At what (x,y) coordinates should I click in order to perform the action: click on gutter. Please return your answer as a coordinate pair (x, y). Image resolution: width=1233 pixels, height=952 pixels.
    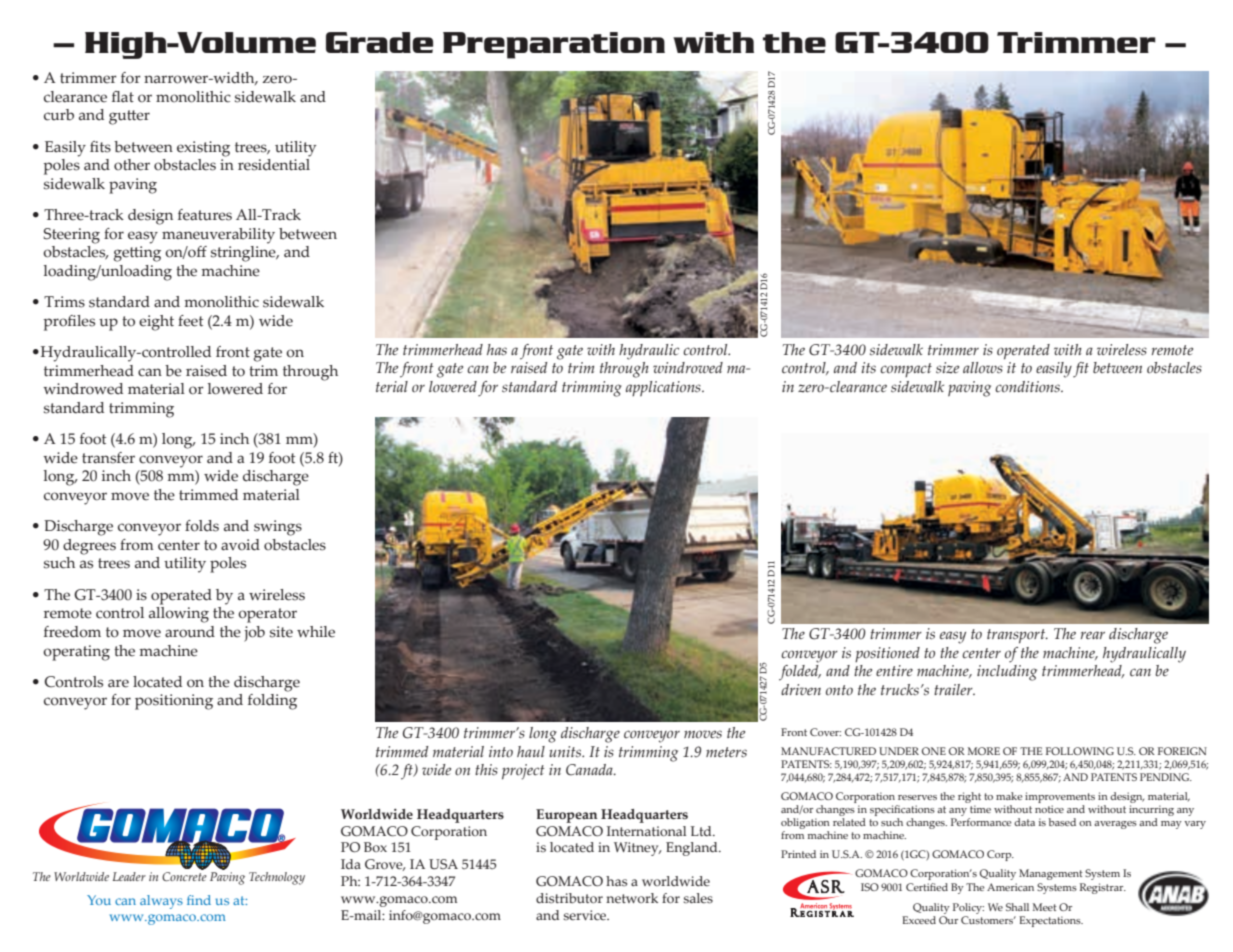
    Looking at the image, I should click on (129, 117).
